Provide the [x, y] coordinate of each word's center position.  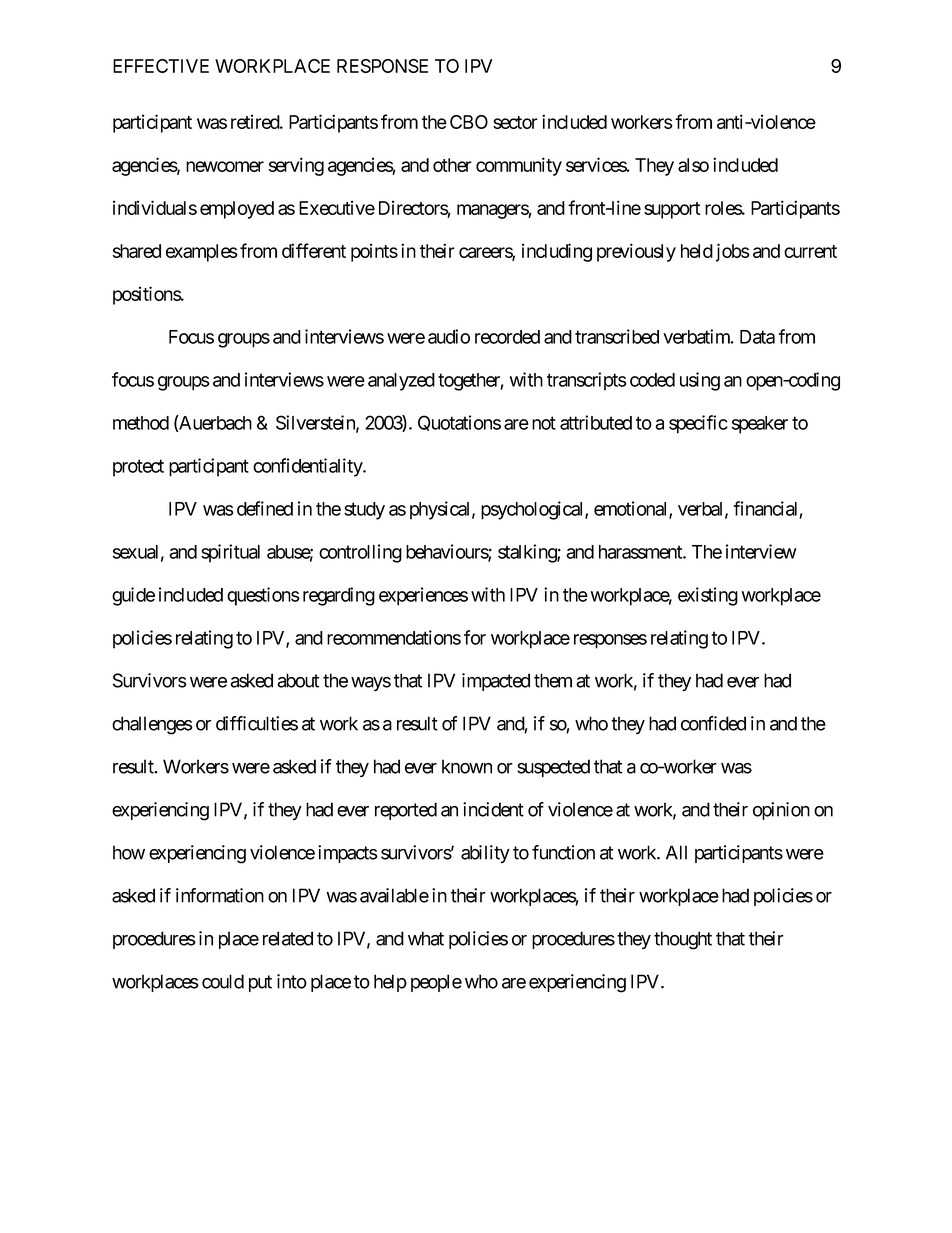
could [223, 981]
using [700, 381]
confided [713, 723]
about [298, 680]
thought [683, 940]
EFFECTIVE [161, 66]
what [426, 938]
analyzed [401, 382]
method [141, 423]
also [693, 165]
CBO [469, 122]
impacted [496, 682]
